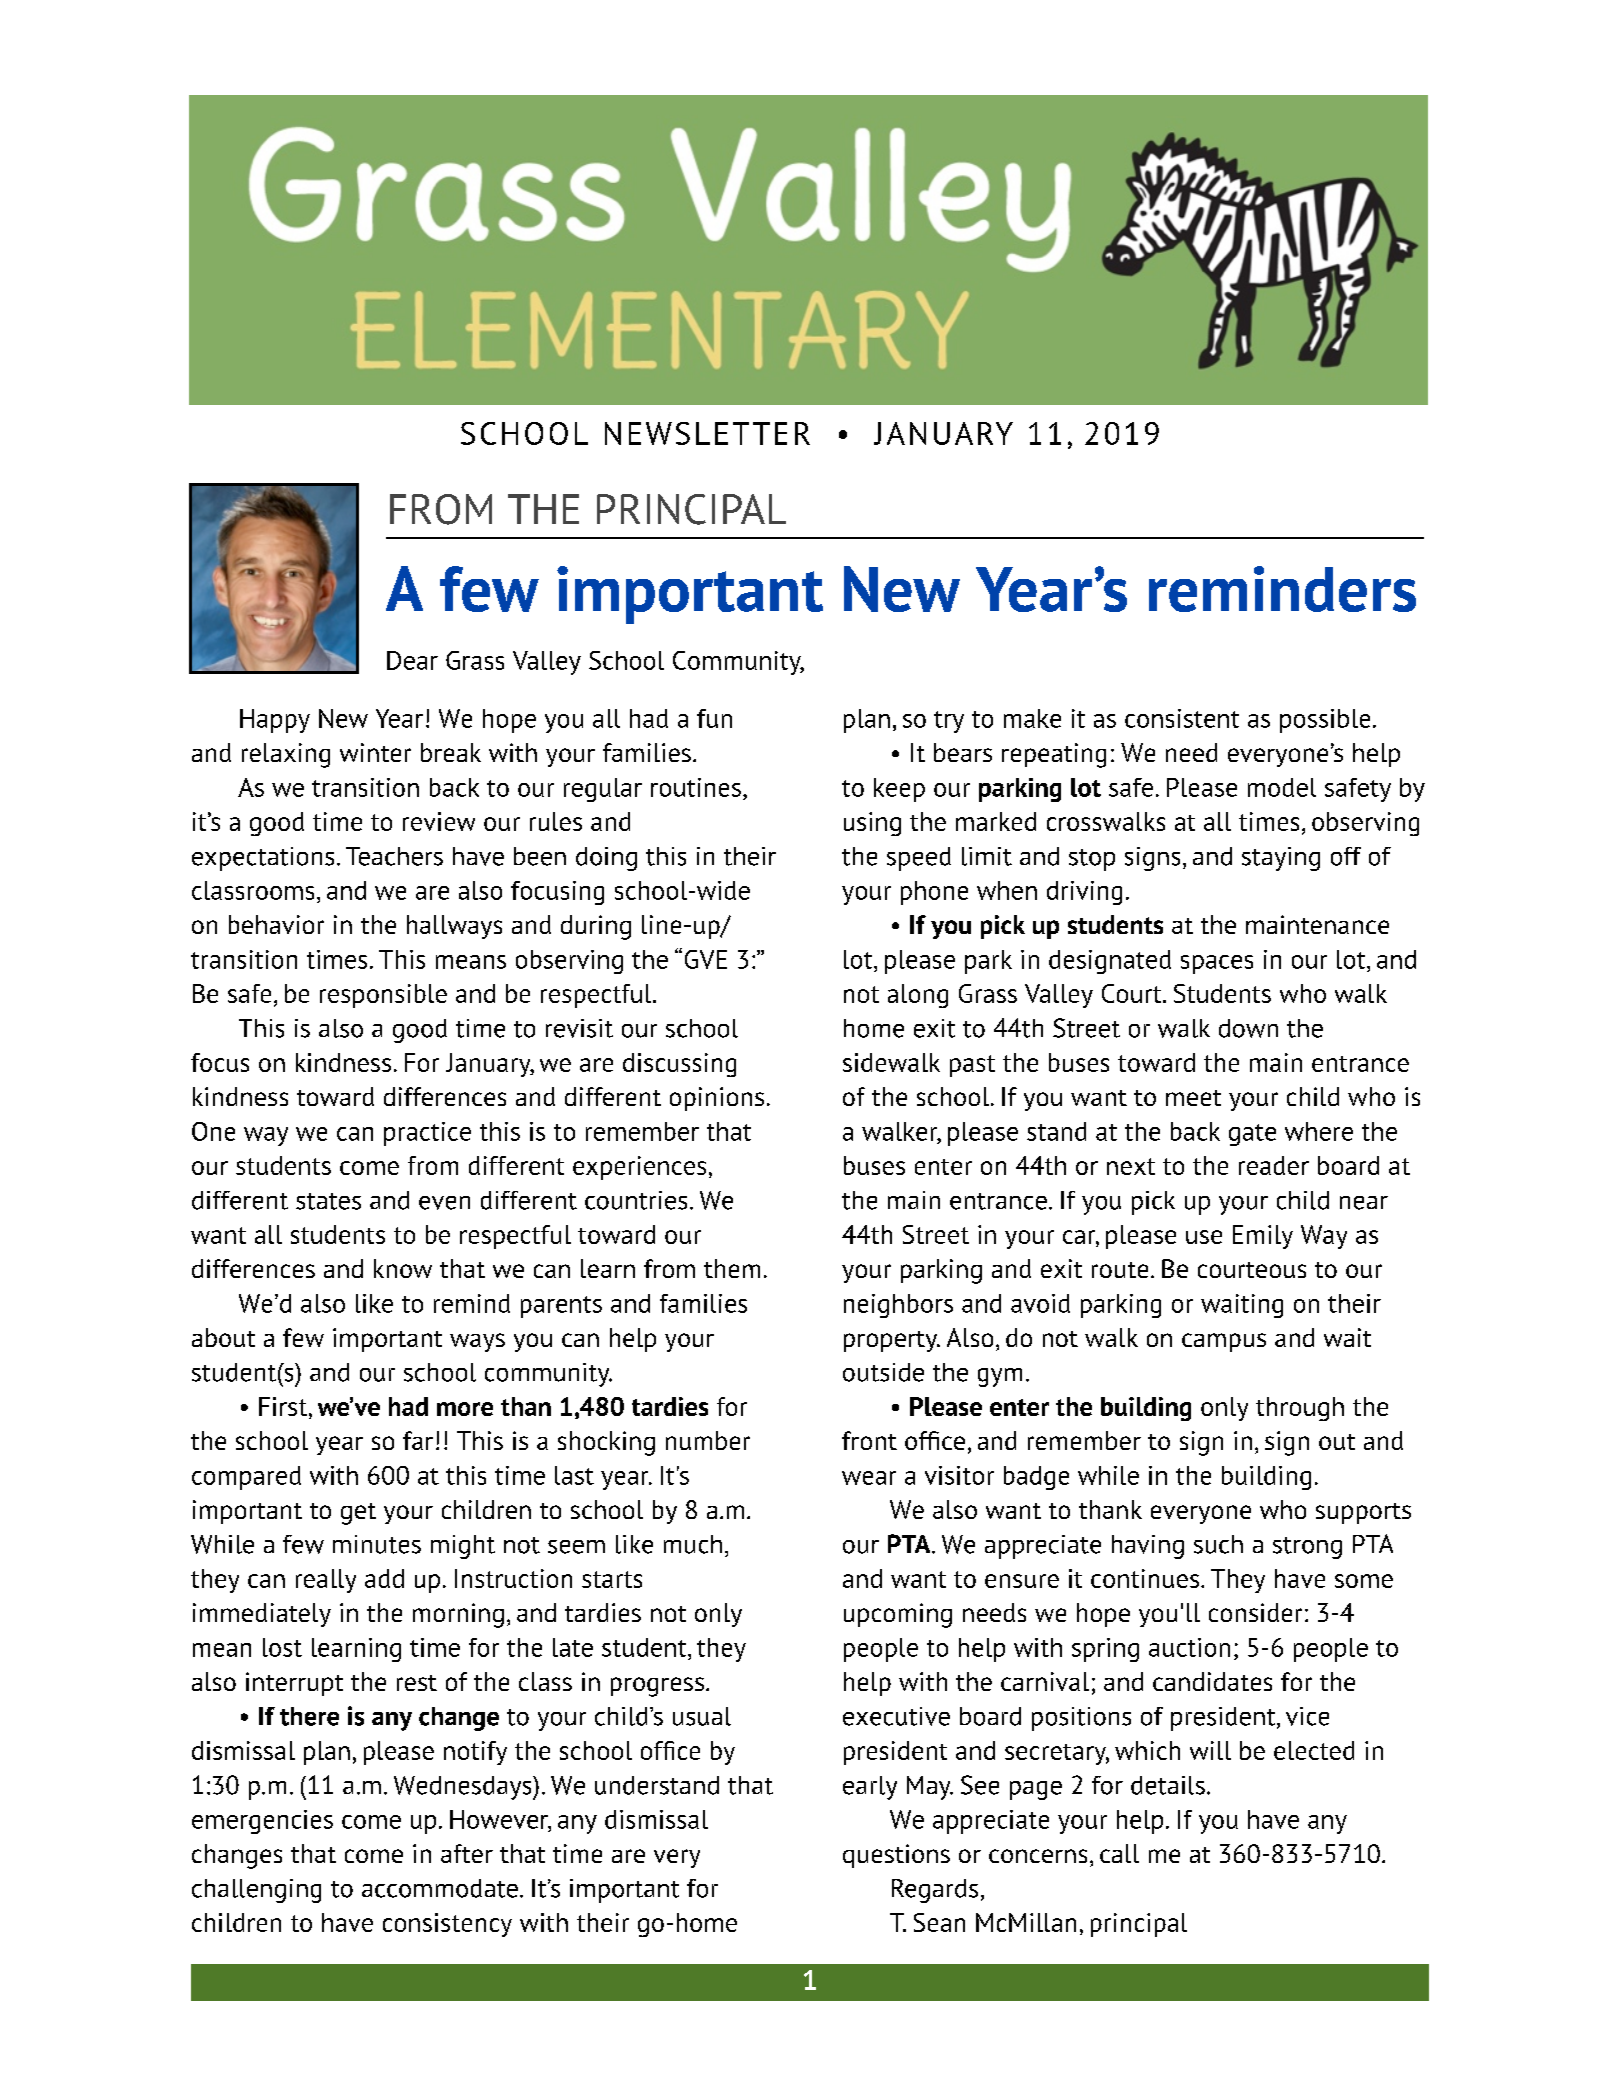  I want to click on states, so click(328, 1201).
